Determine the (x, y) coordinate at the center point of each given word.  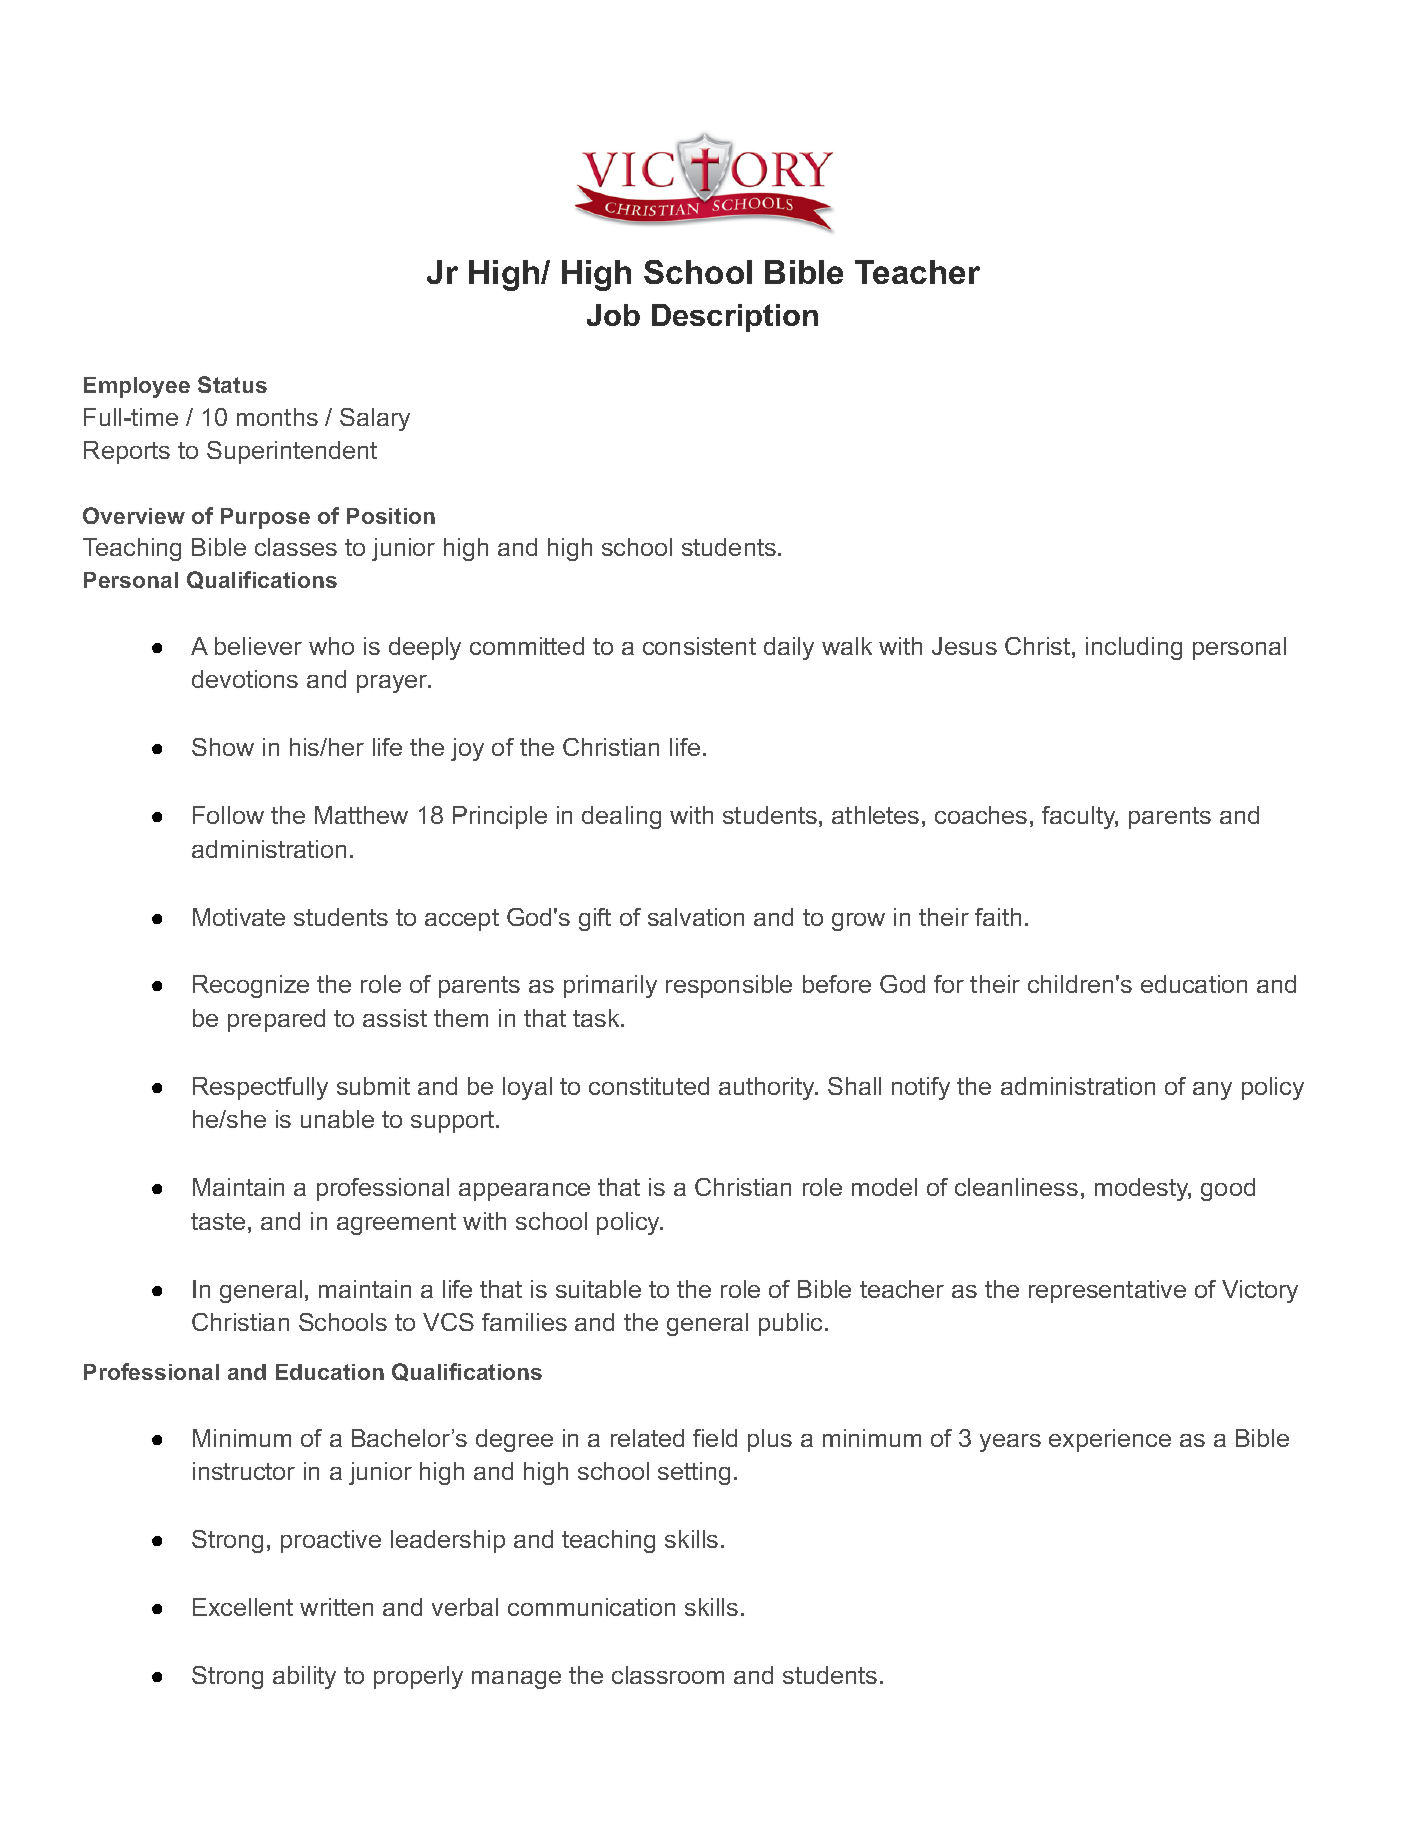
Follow (228, 815)
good (1228, 1189)
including (1134, 648)
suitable (598, 1289)
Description (735, 318)
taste (218, 1221)
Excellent (243, 1607)
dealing (621, 817)
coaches (981, 815)
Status (232, 384)
